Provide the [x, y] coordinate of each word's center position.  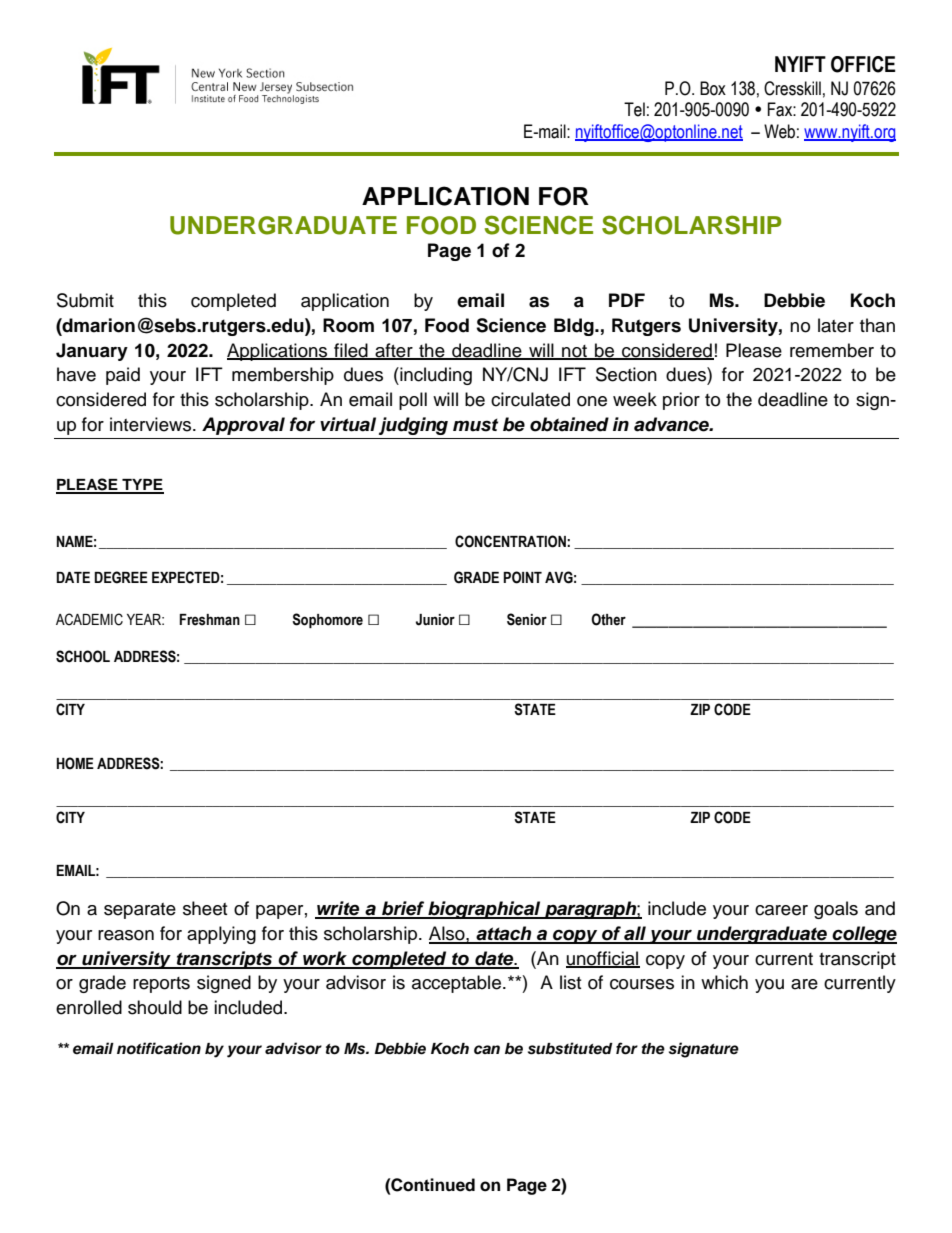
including [435, 376]
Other [608, 619]
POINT [522, 577]
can [487, 1050]
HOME [75, 763]
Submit [85, 300]
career [781, 910]
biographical [484, 910]
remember [832, 350]
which [724, 982]
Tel [634, 109]
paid [123, 376]
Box [713, 88]
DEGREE [121, 577]
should [155, 1007]
